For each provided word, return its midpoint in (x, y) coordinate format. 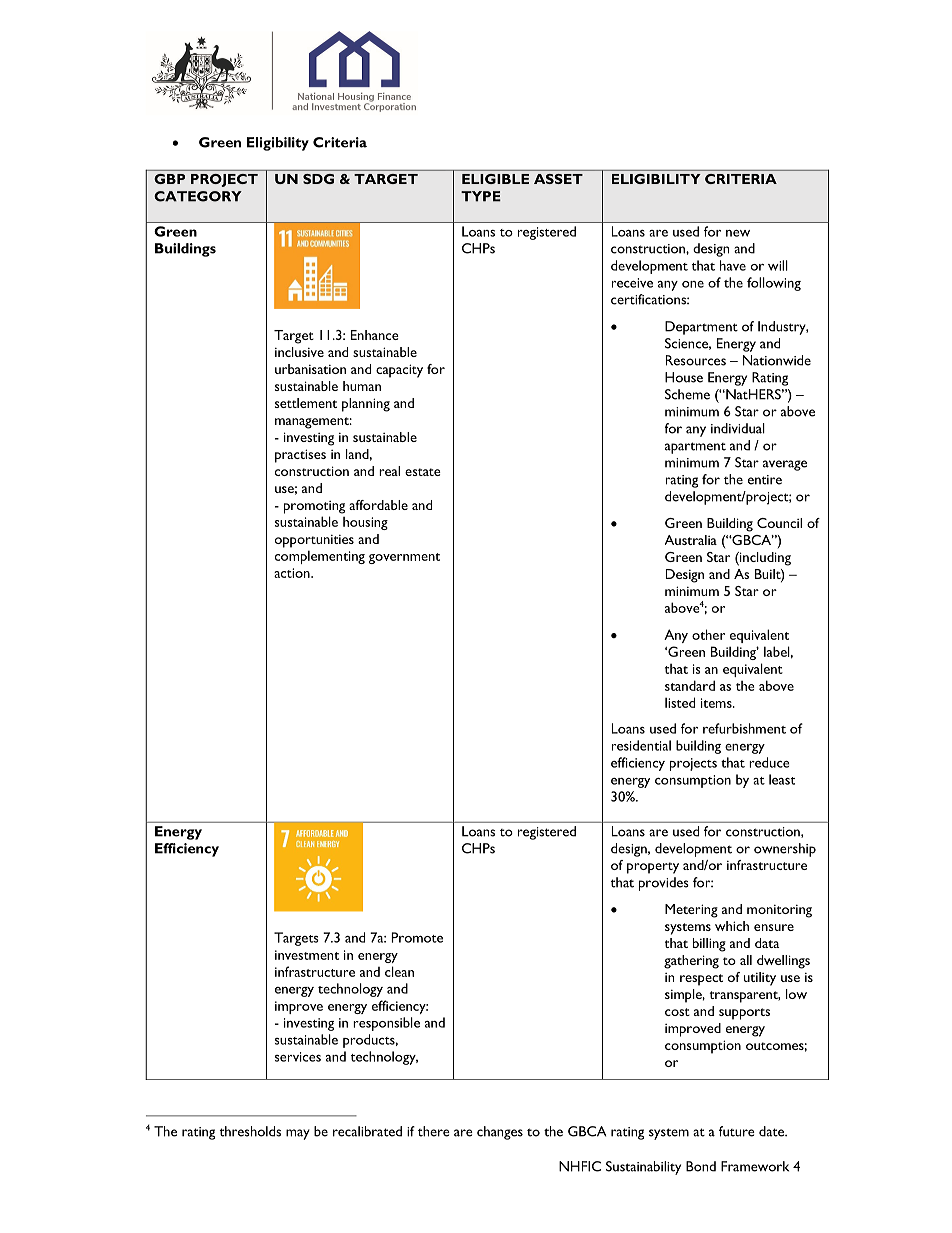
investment (307, 955)
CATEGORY (198, 196)
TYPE (481, 196)
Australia (691, 540)
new (738, 233)
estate (423, 472)
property (653, 868)
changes (500, 1133)
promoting (314, 507)
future (737, 1131)
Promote (417, 937)
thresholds (250, 1131)
